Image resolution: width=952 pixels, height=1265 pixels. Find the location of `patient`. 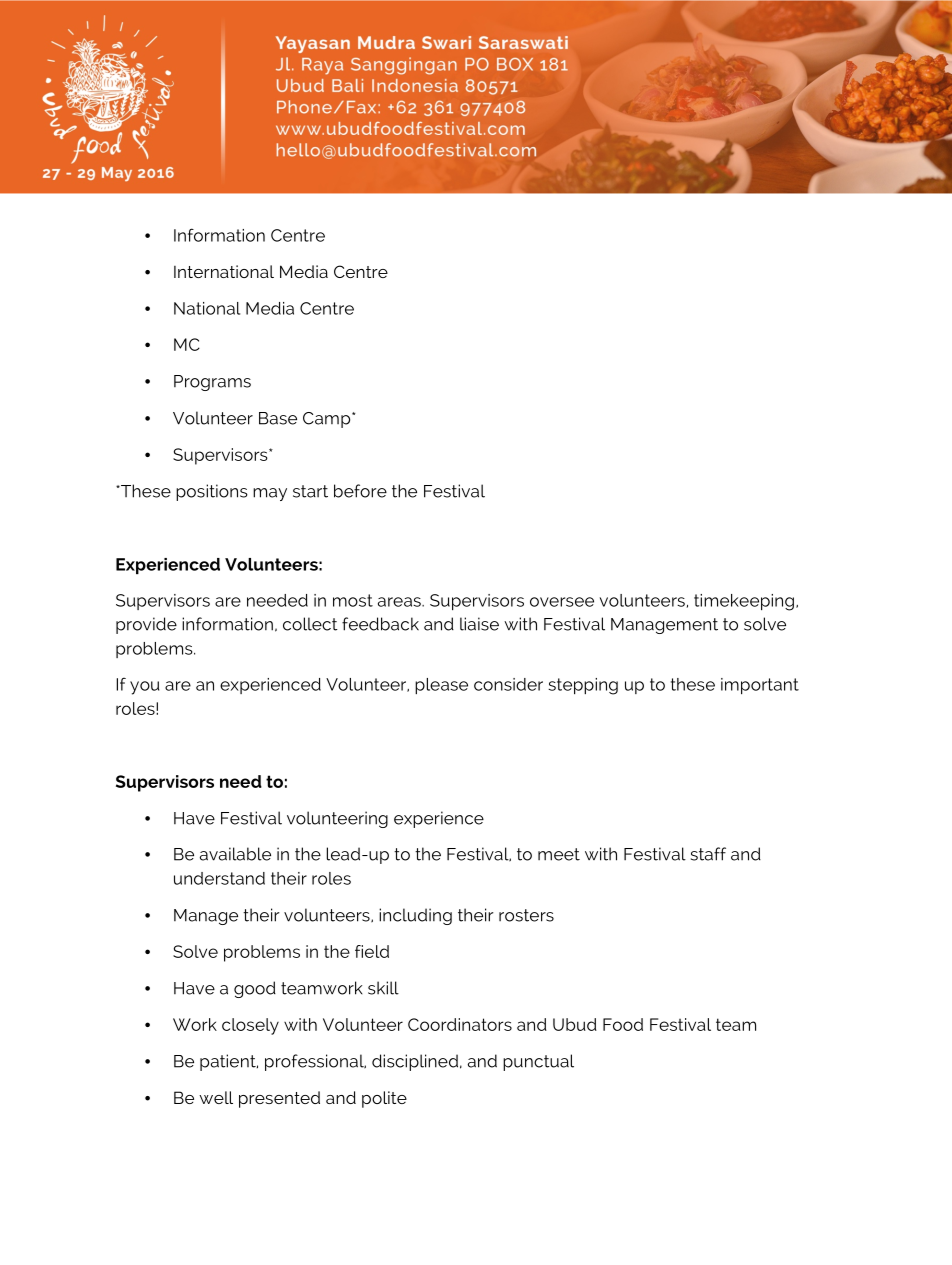

patient is located at coordinates (229, 1062).
